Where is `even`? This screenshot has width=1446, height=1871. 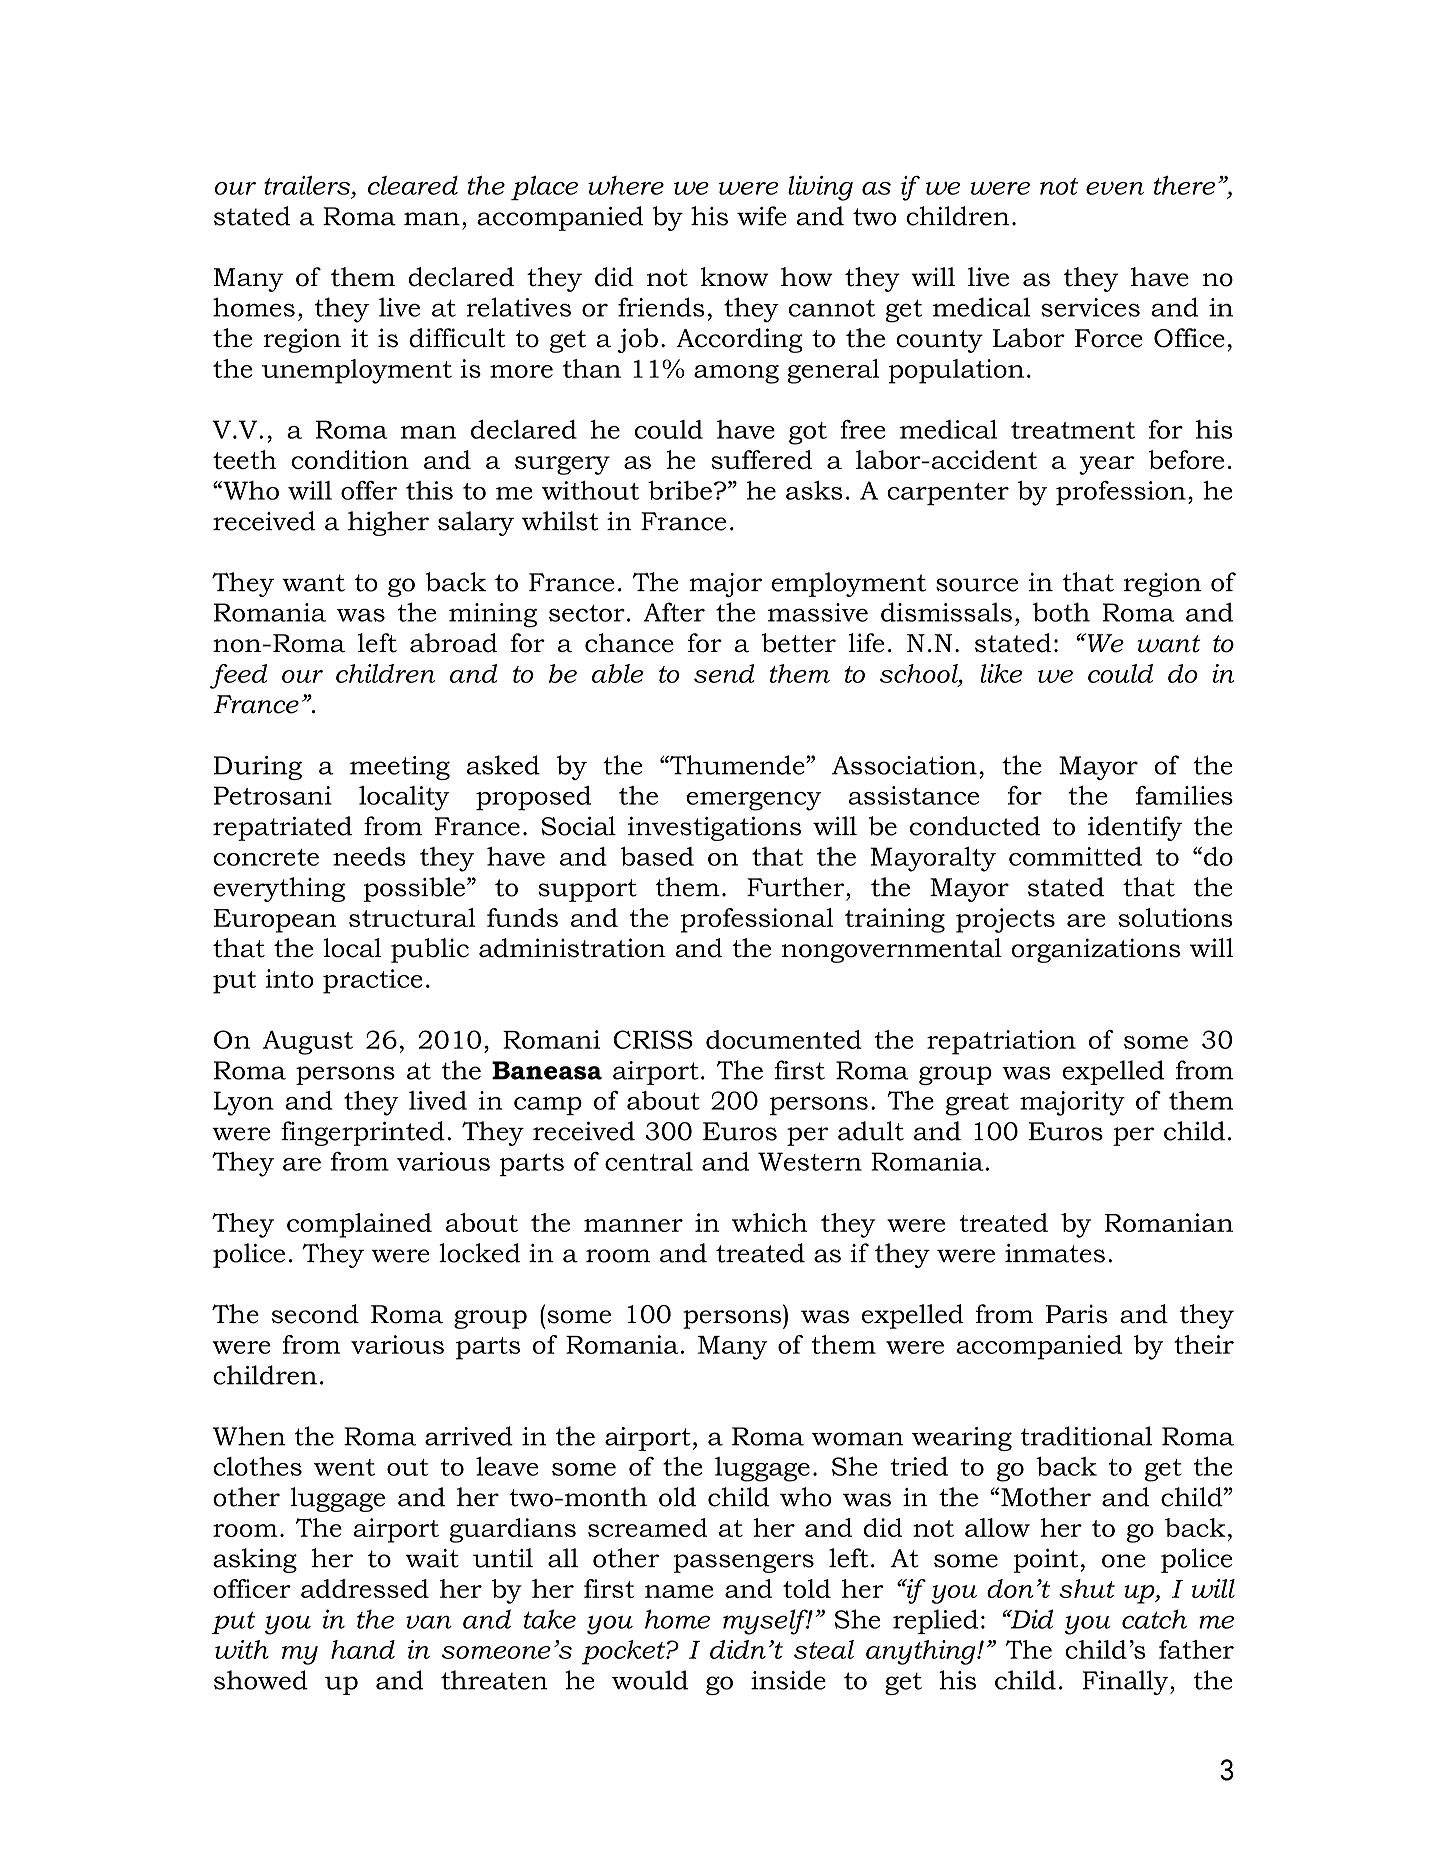
even is located at coordinates (1115, 188).
